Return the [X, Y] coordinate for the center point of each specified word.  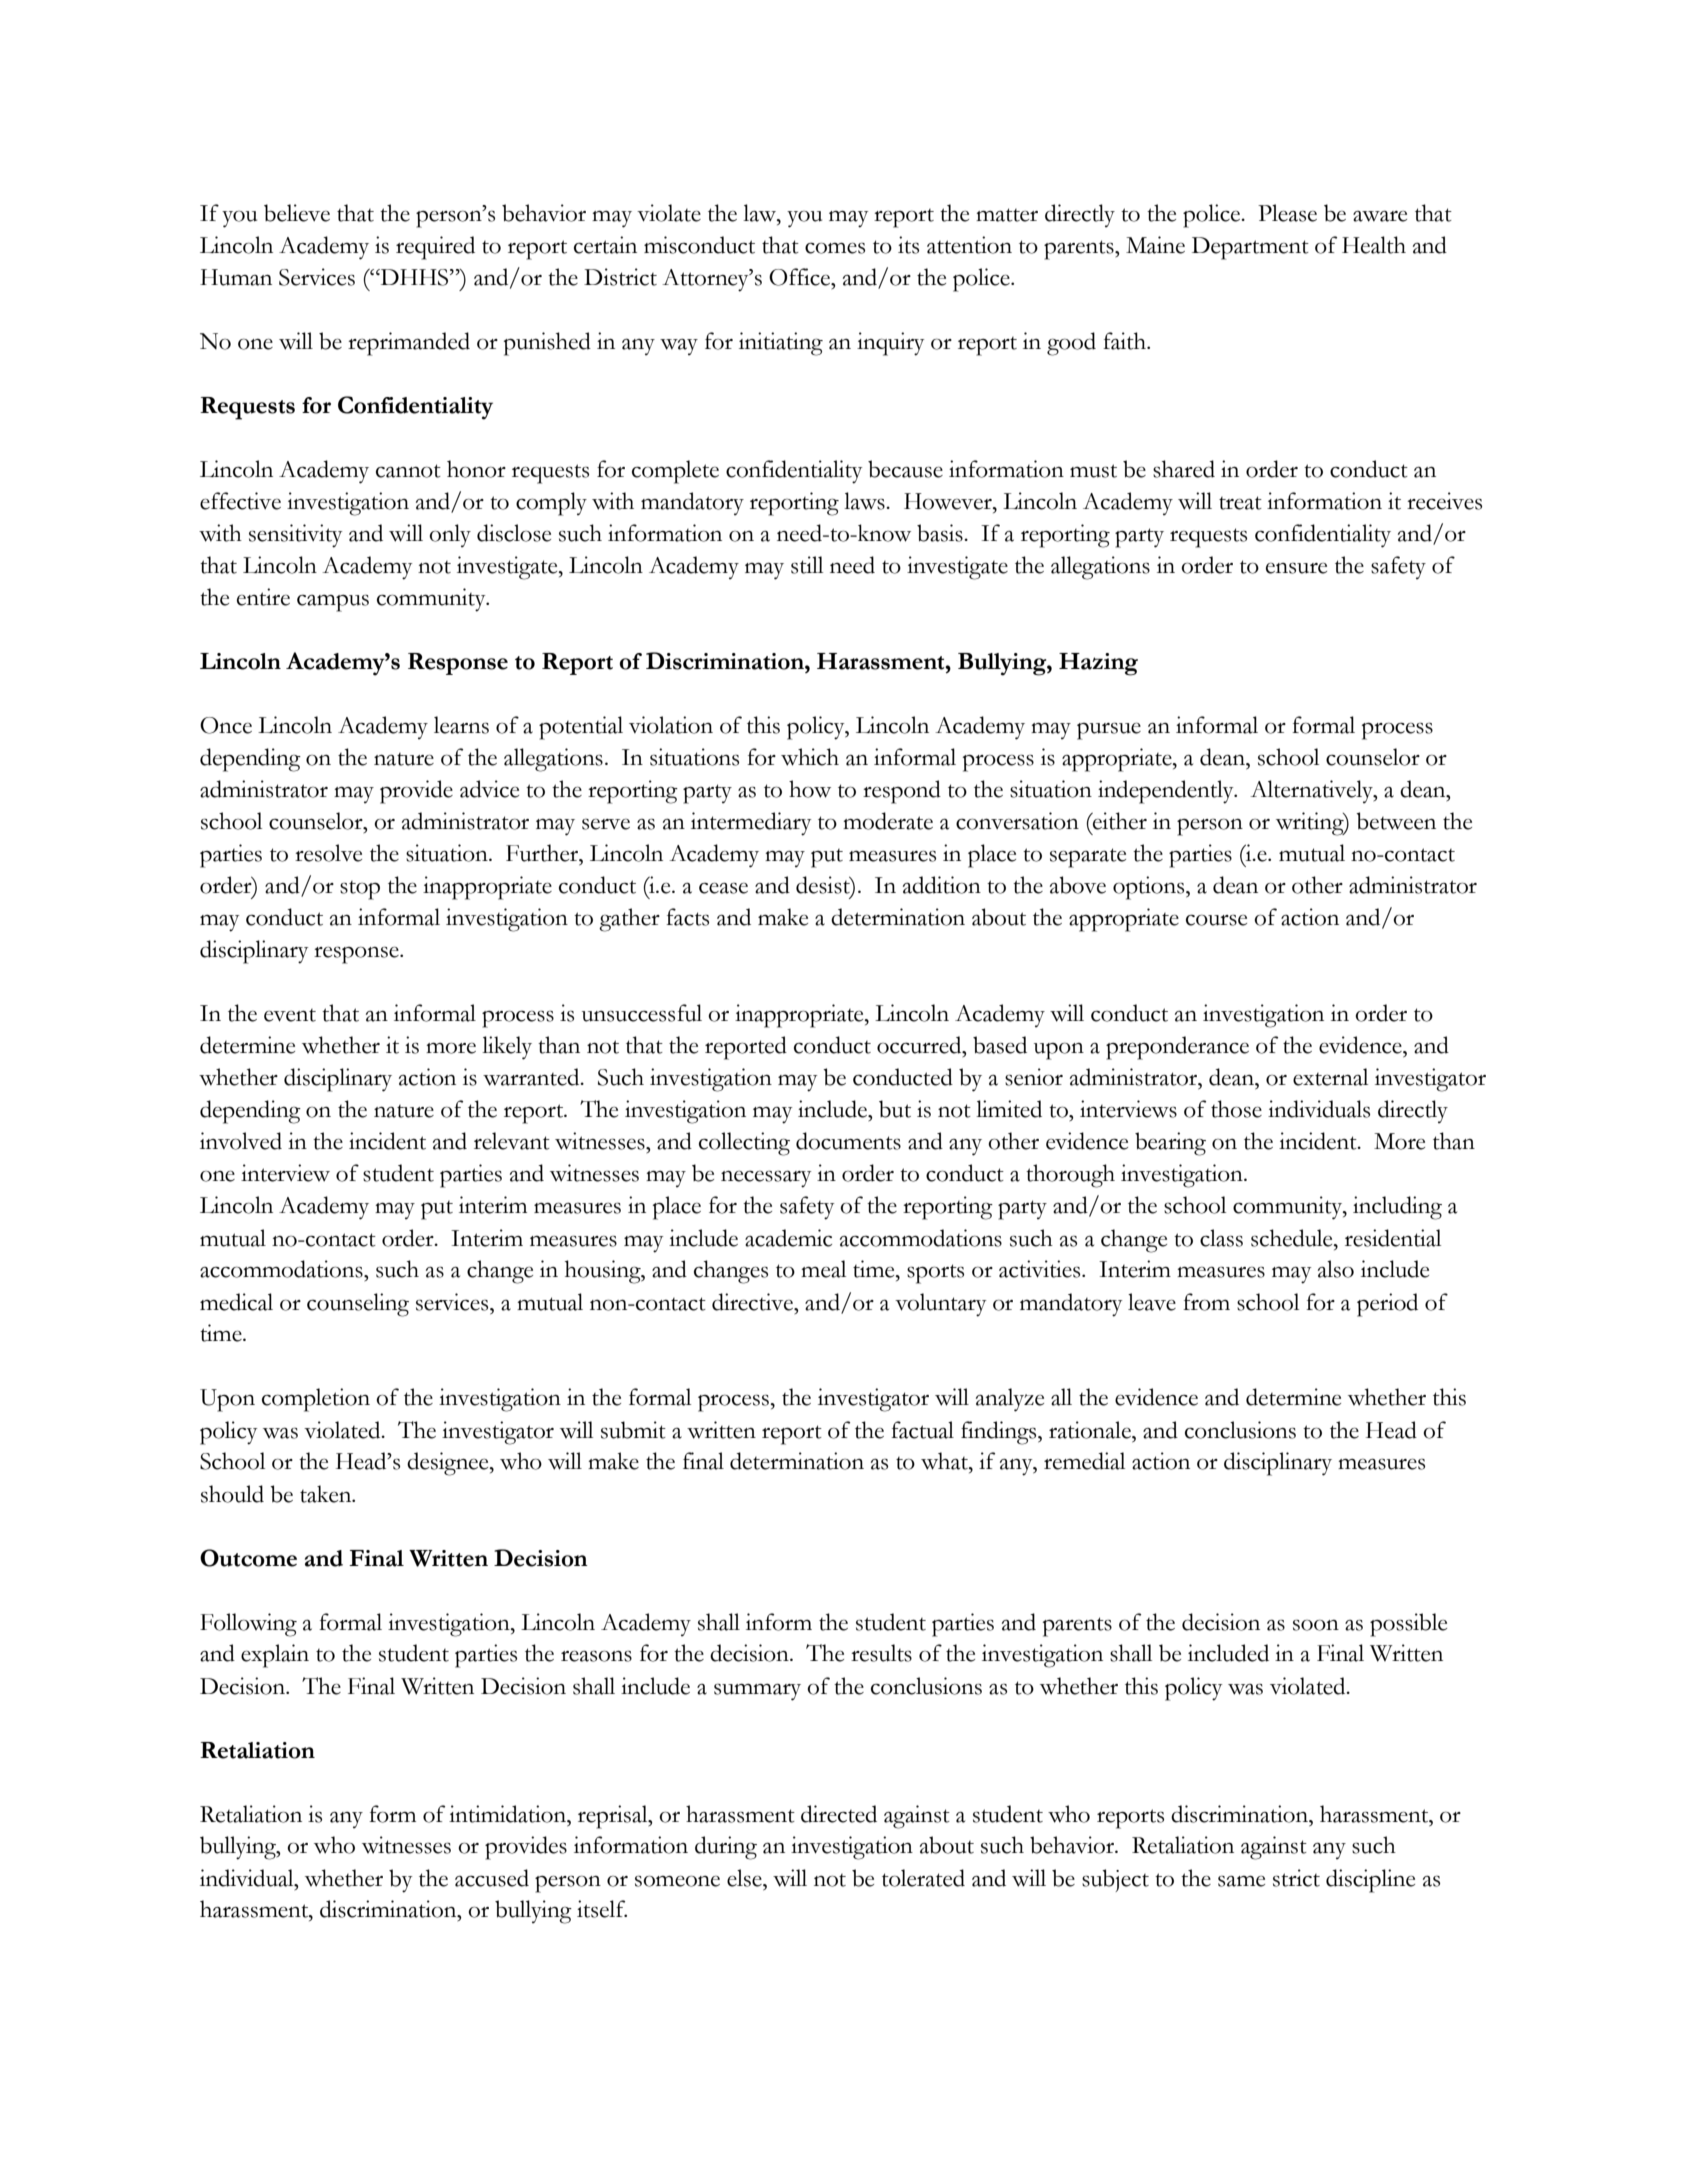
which [810, 757]
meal [823, 1269]
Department [1250, 248]
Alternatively [1312, 791]
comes [835, 248]
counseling [358, 1305]
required [435, 248]
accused [492, 1878]
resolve [328, 853]
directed [839, 1814]
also [1336, 1269]
